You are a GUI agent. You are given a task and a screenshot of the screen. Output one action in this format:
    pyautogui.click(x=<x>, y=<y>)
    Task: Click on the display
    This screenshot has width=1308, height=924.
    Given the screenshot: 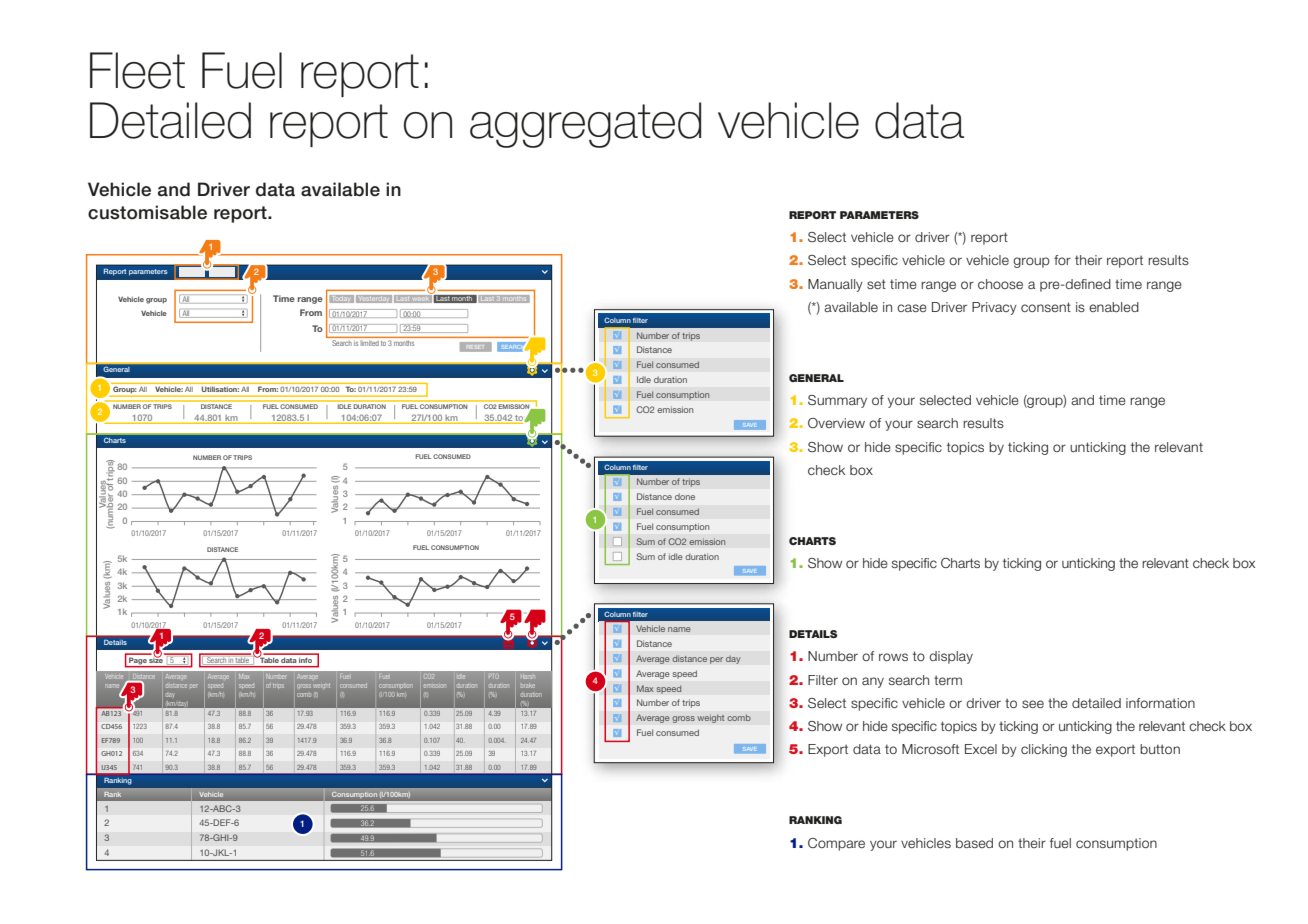 What is the action you would take?
    pyautogui.click(x=951, y=657)
